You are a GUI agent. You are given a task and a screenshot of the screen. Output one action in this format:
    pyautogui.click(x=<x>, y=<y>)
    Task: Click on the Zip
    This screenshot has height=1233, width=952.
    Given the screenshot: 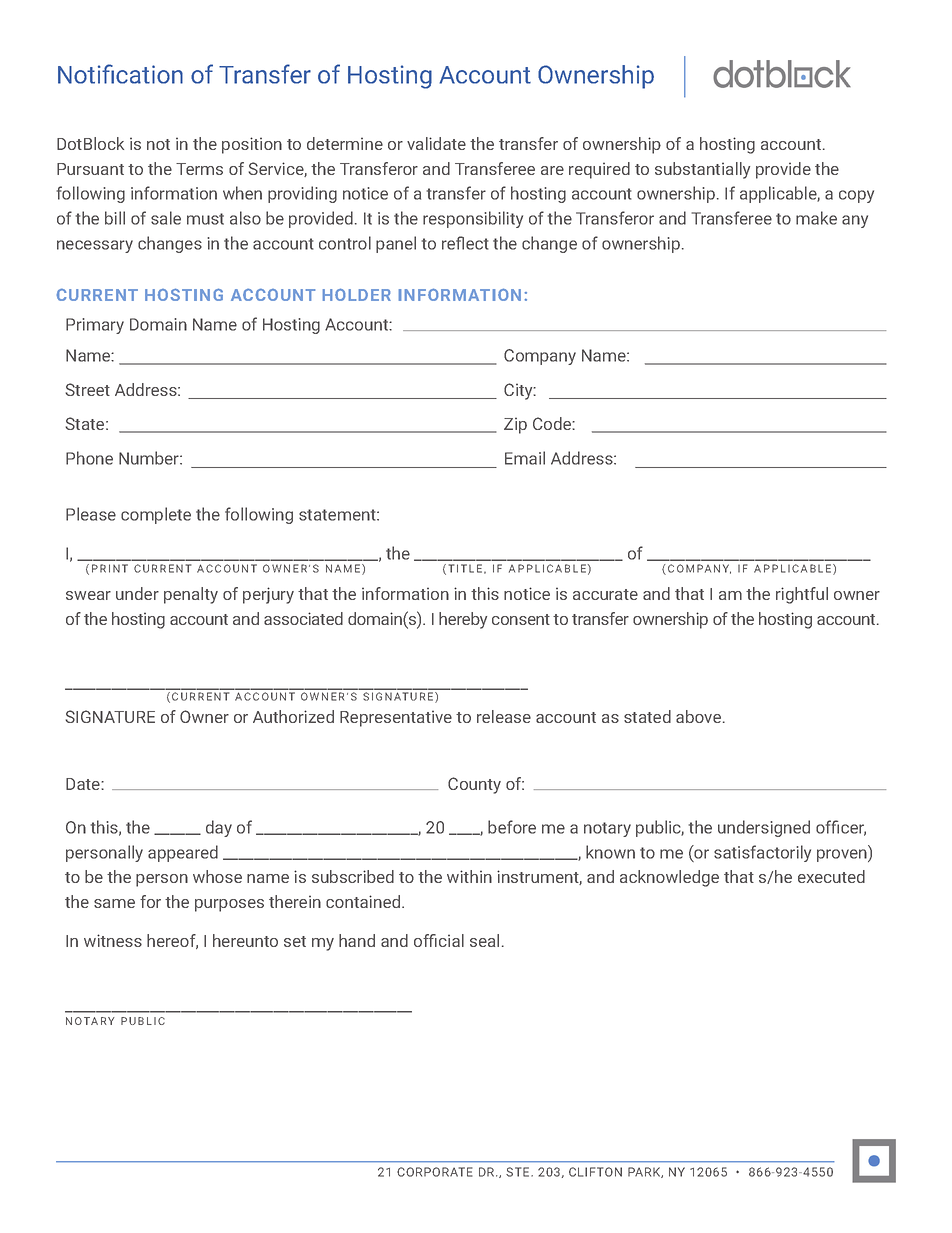 What is the action you would take?
    pyautogui.click(x=515, y=425)
